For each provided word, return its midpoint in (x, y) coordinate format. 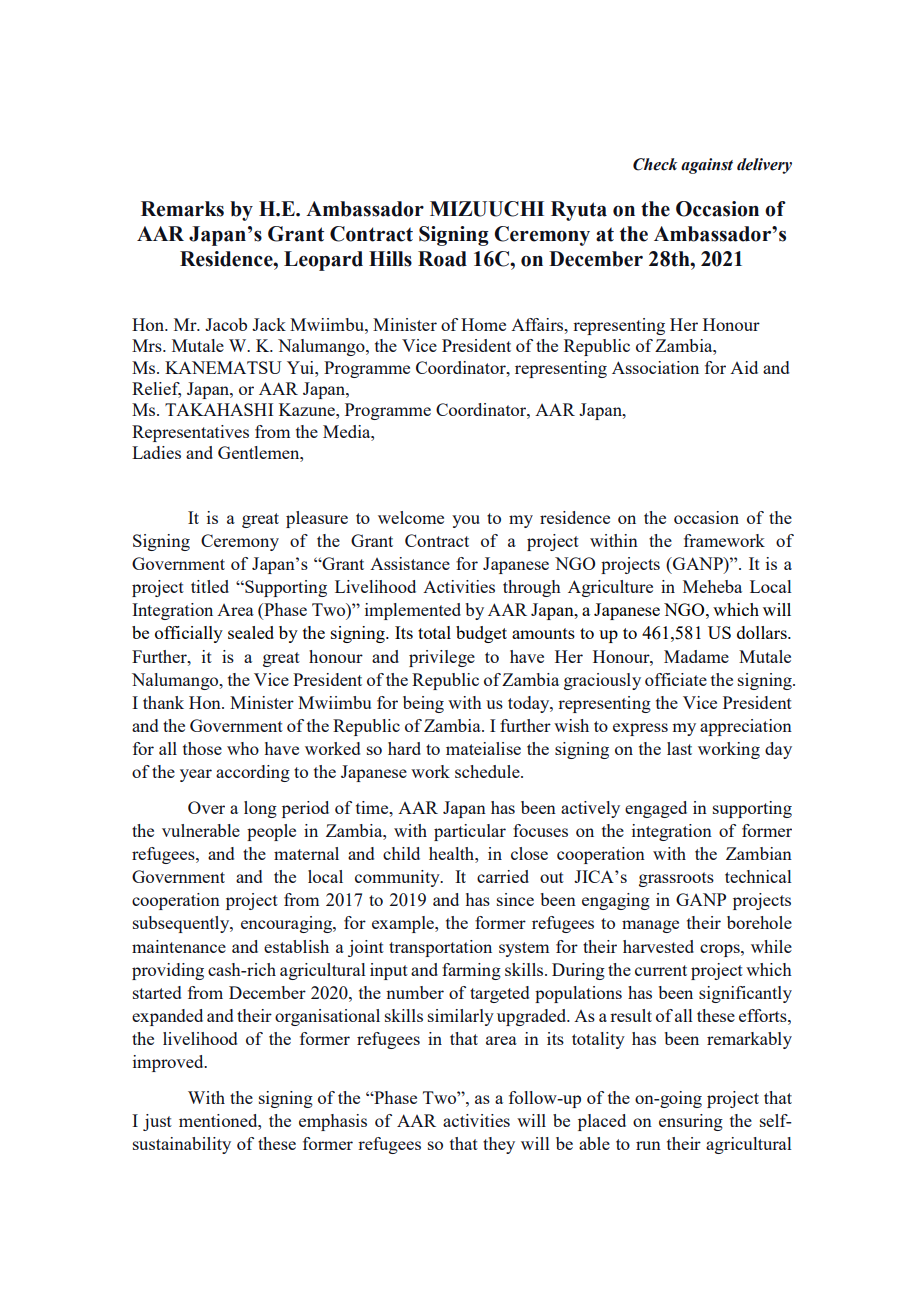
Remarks (182, 209)
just (157, 1122)
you (466, 521)
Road (442, 259)
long (260, 809)
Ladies (156, 452)
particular (470, 832)
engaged (656, 809)
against (707, 166)
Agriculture (610, 588)
